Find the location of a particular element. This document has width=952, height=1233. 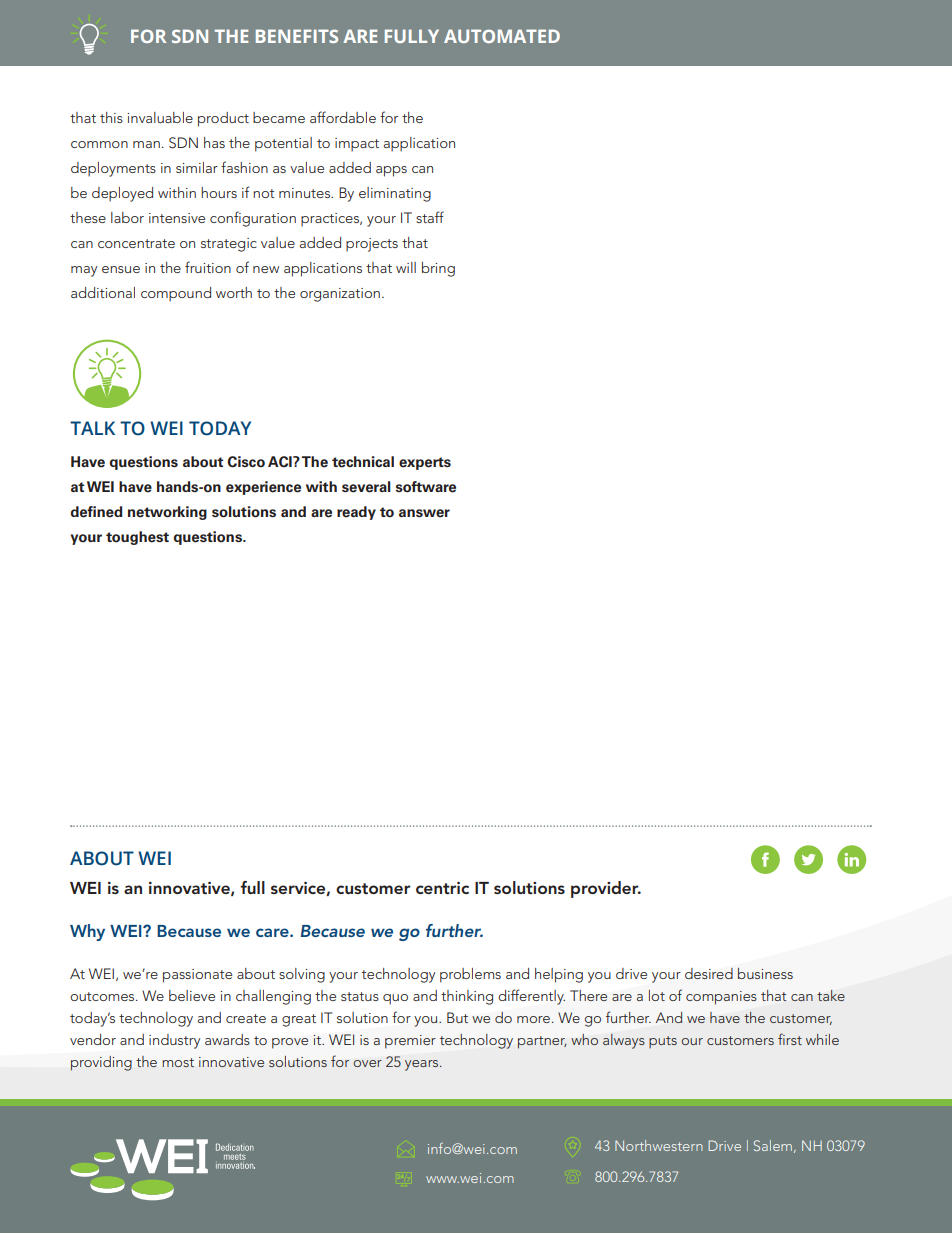

invaluable is located at coordinates (160, 117).
